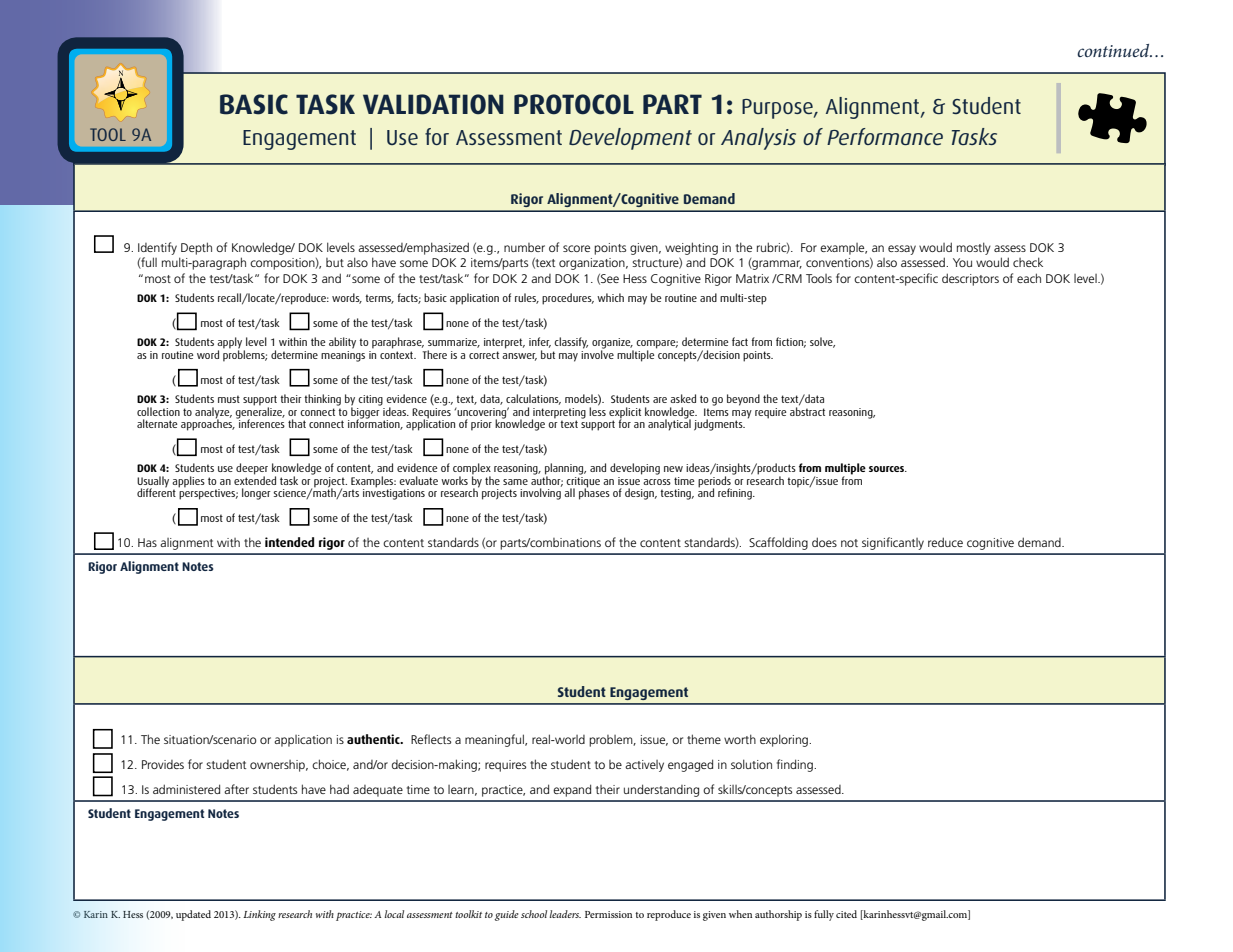 The height and width of the image is (952, 1233). Describe the element at coordinates (289, 542) in the image. I see `intended` at that location.
